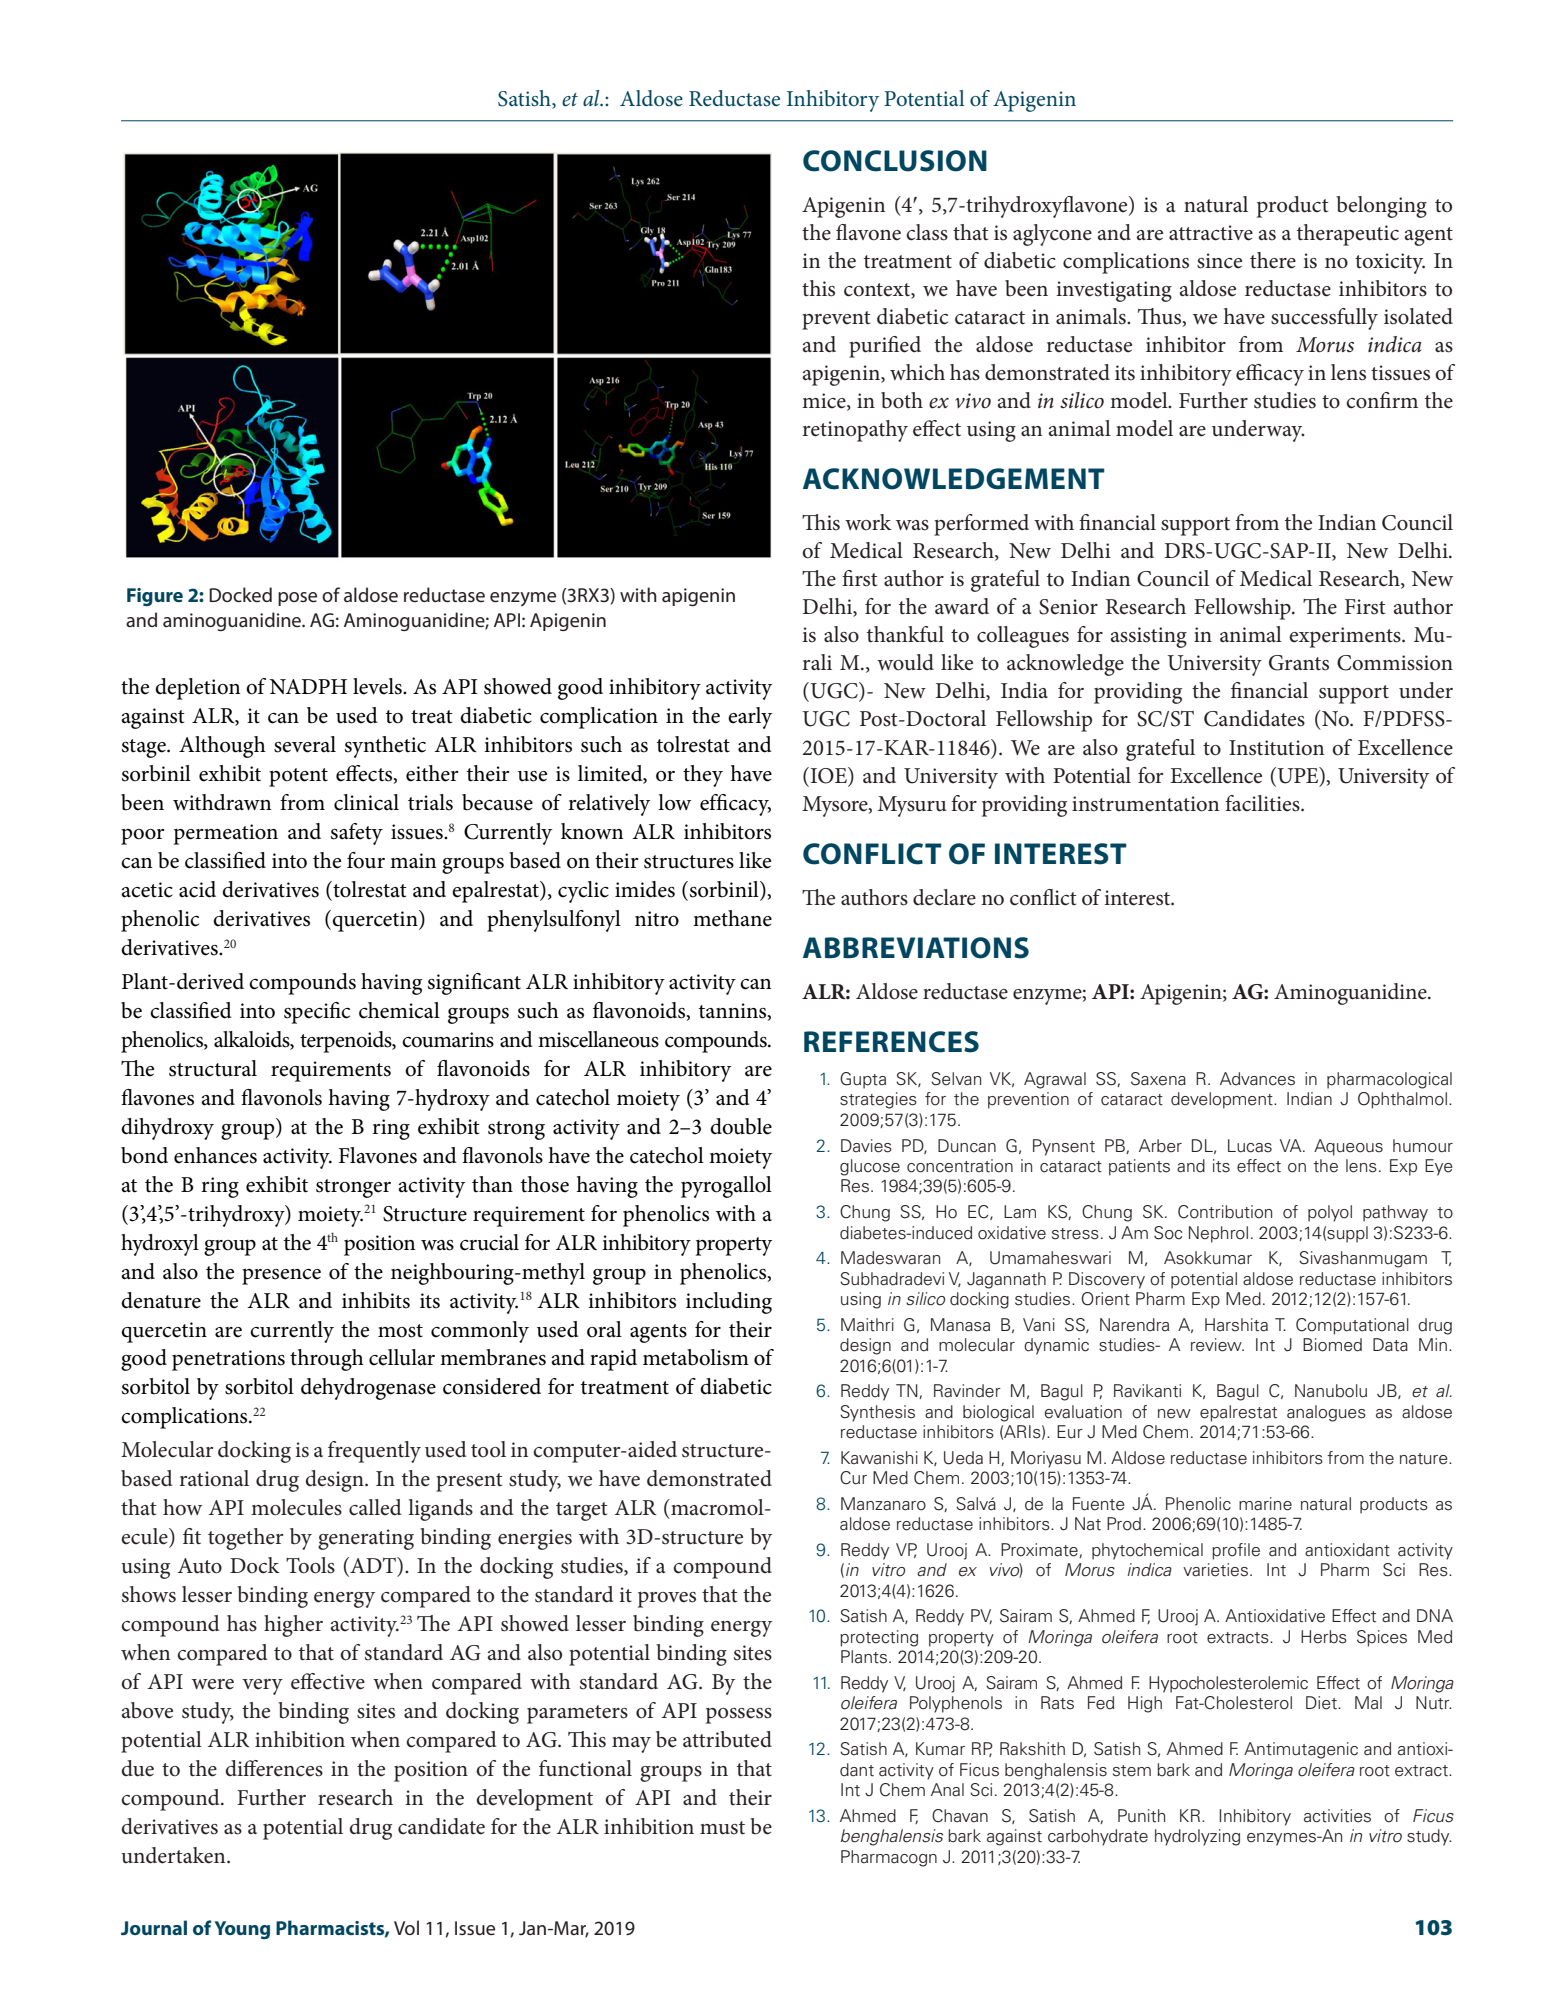  What do you see at coordinates (242, 1930) in the page?
I see `Young` at bounding box center [242, 1930].
